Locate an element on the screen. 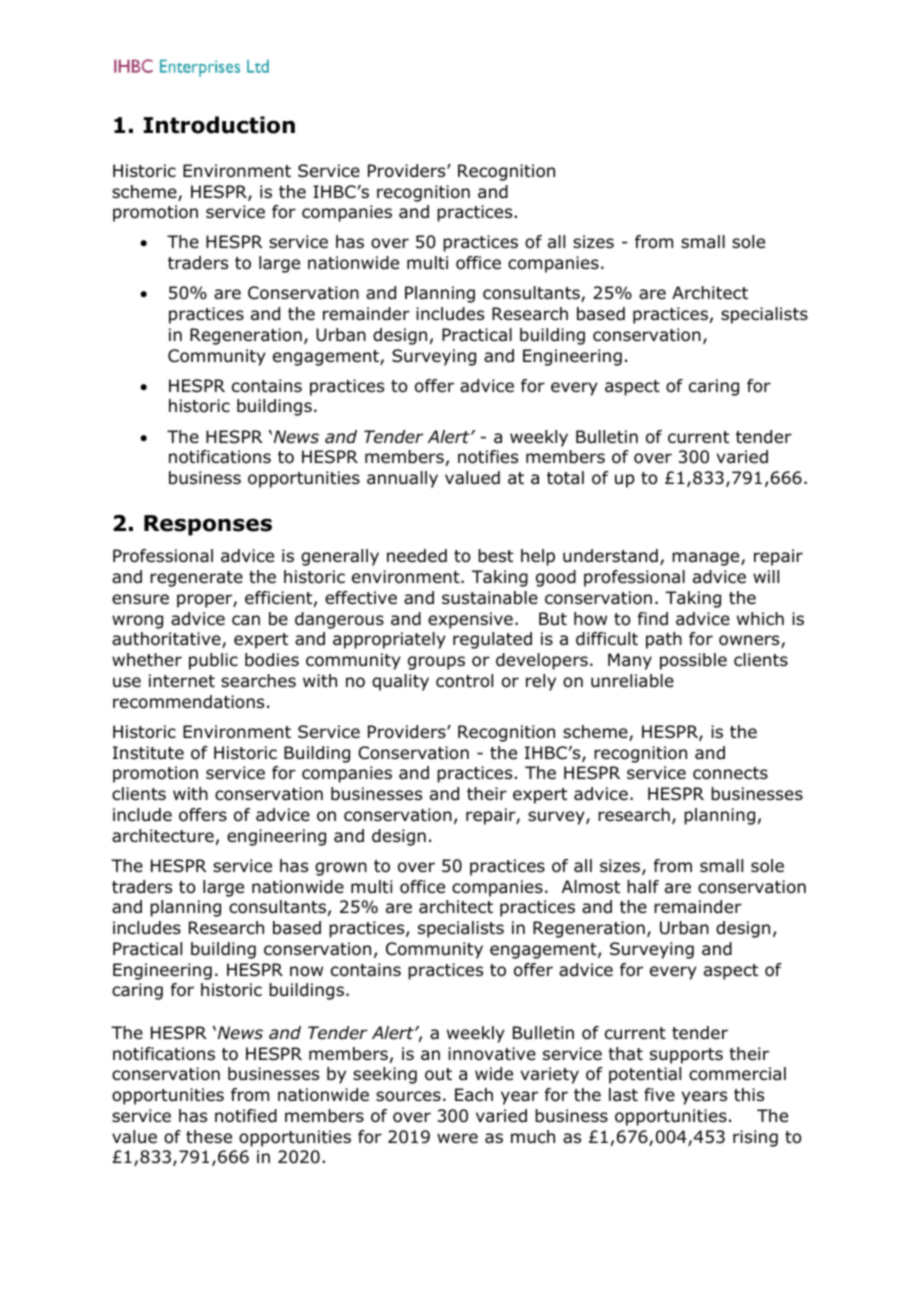  Almost is located at coordinates (591, 887).
